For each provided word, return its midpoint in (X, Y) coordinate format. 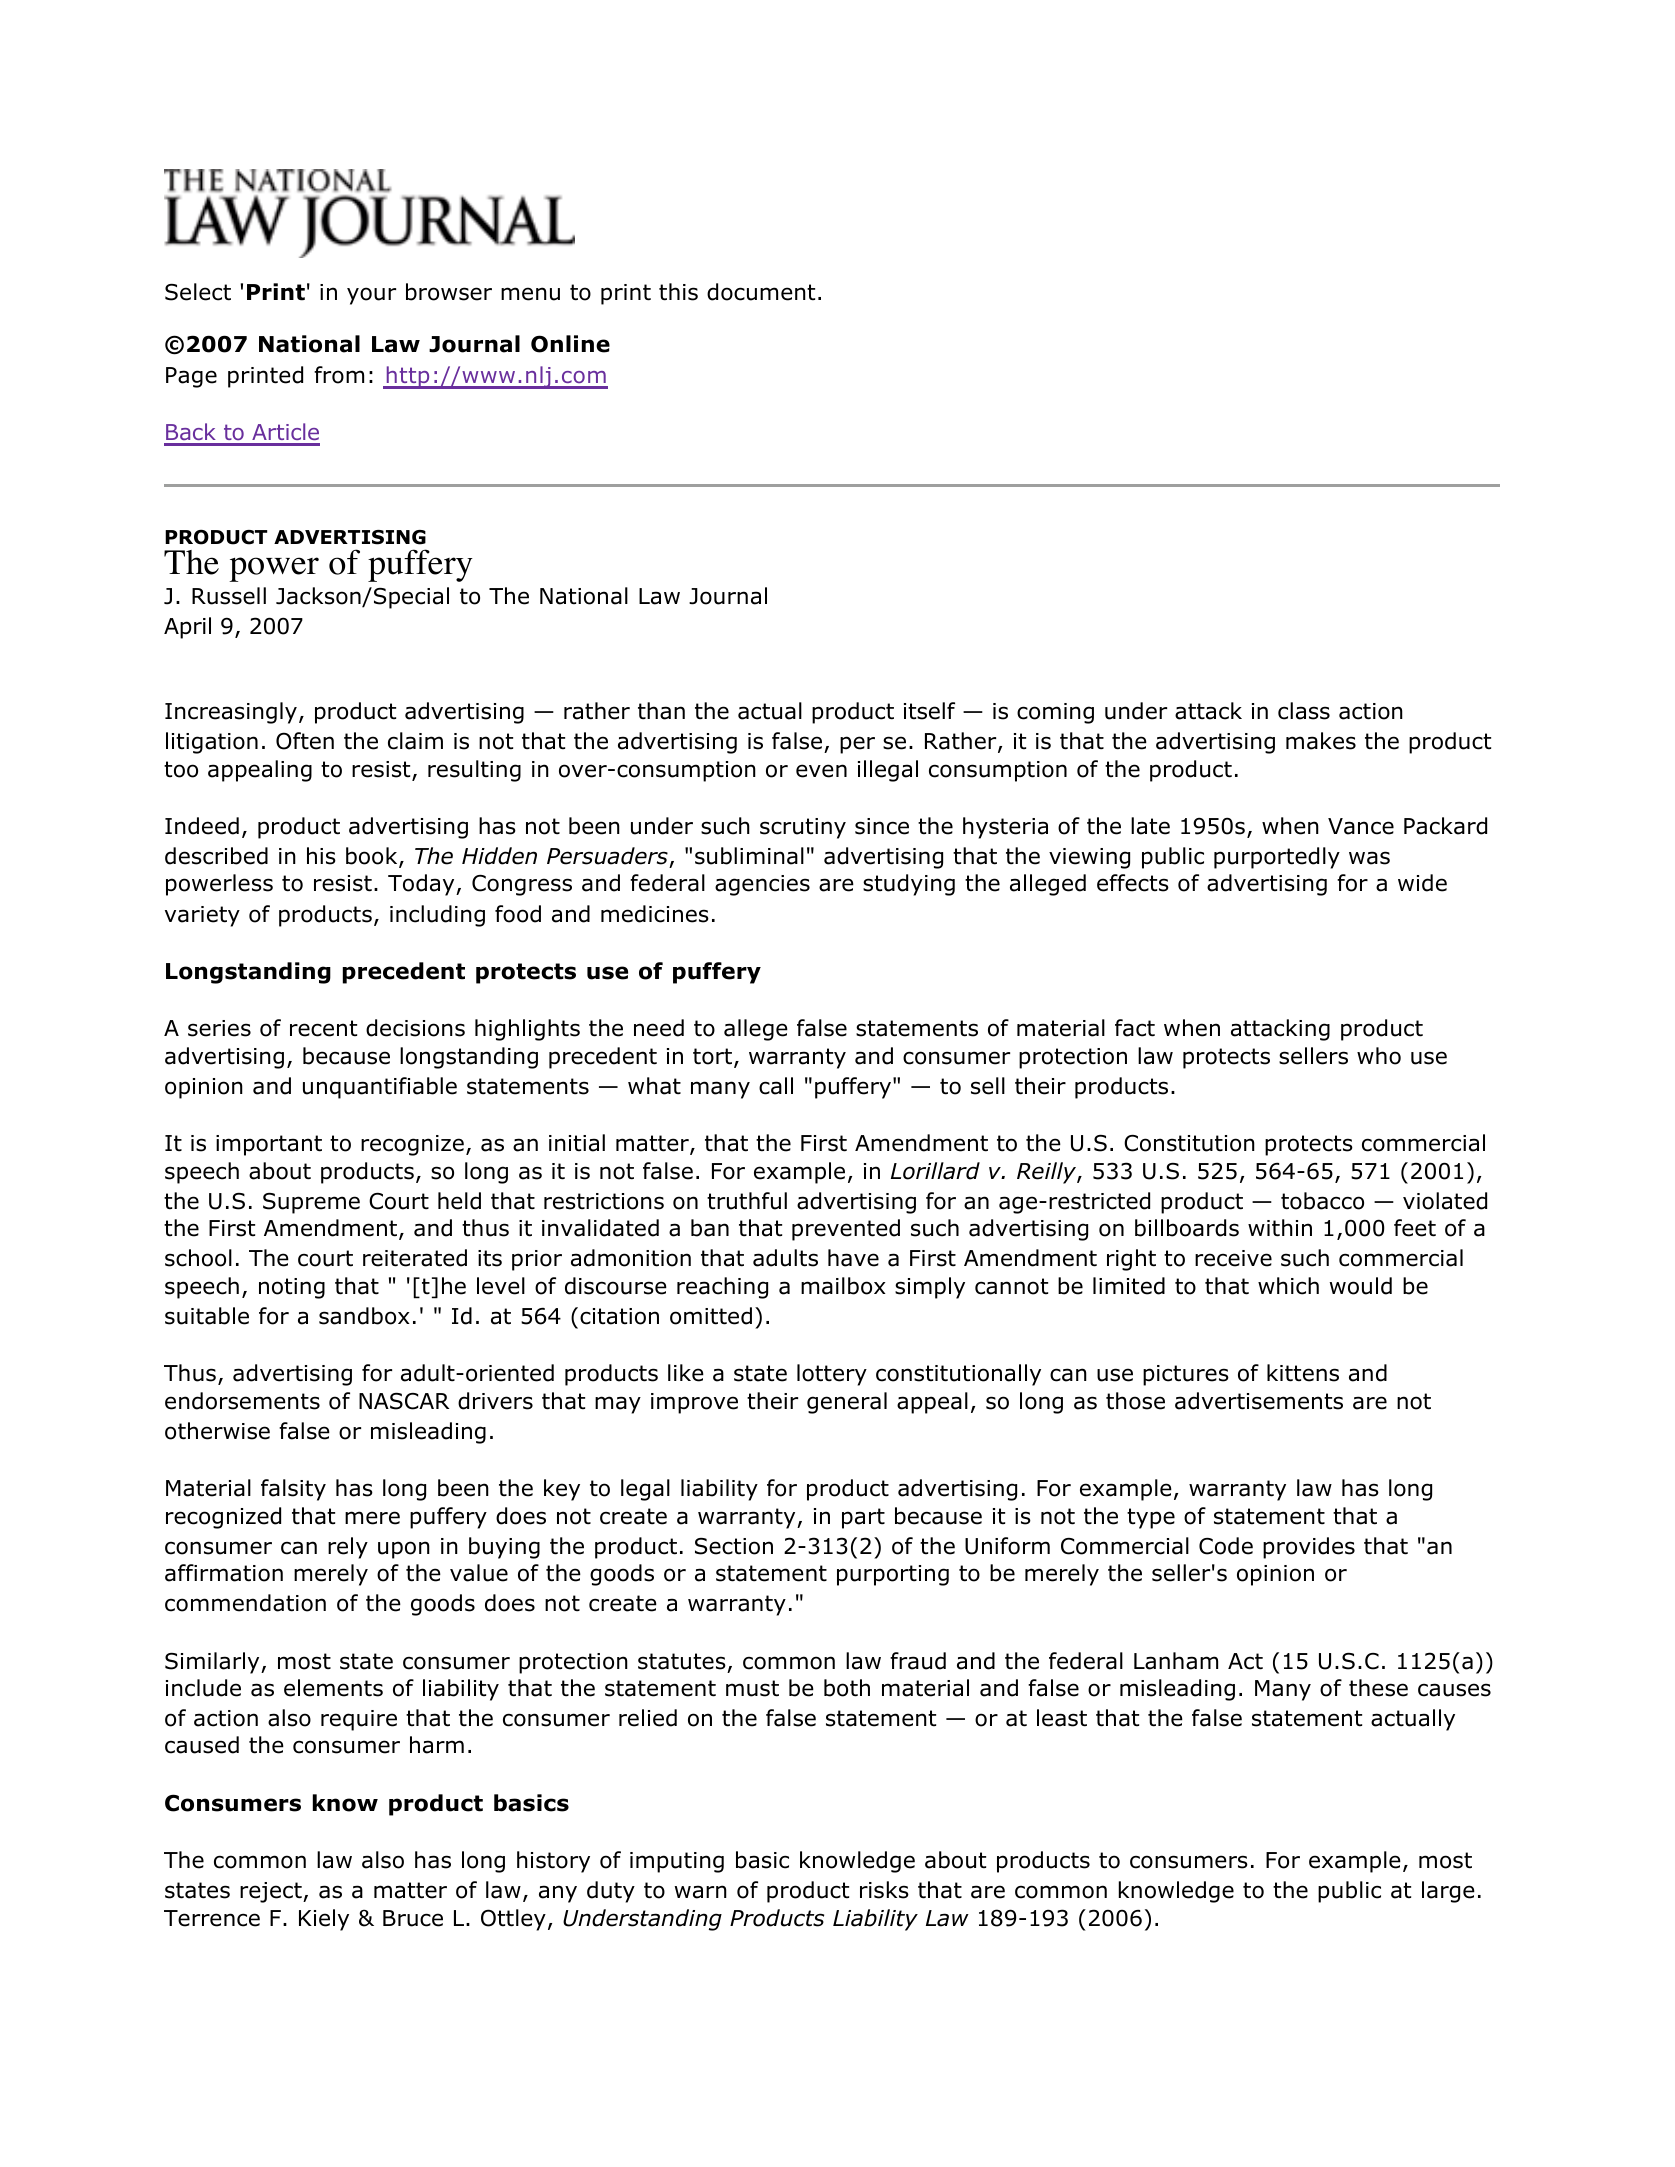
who (1379, 1056)
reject (272, 1892)
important (269, 1145)
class (1304, 711)
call (776, 1086)
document (761, 292)
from (339, 375)
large (1448, 1892)
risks (884, 1890)
